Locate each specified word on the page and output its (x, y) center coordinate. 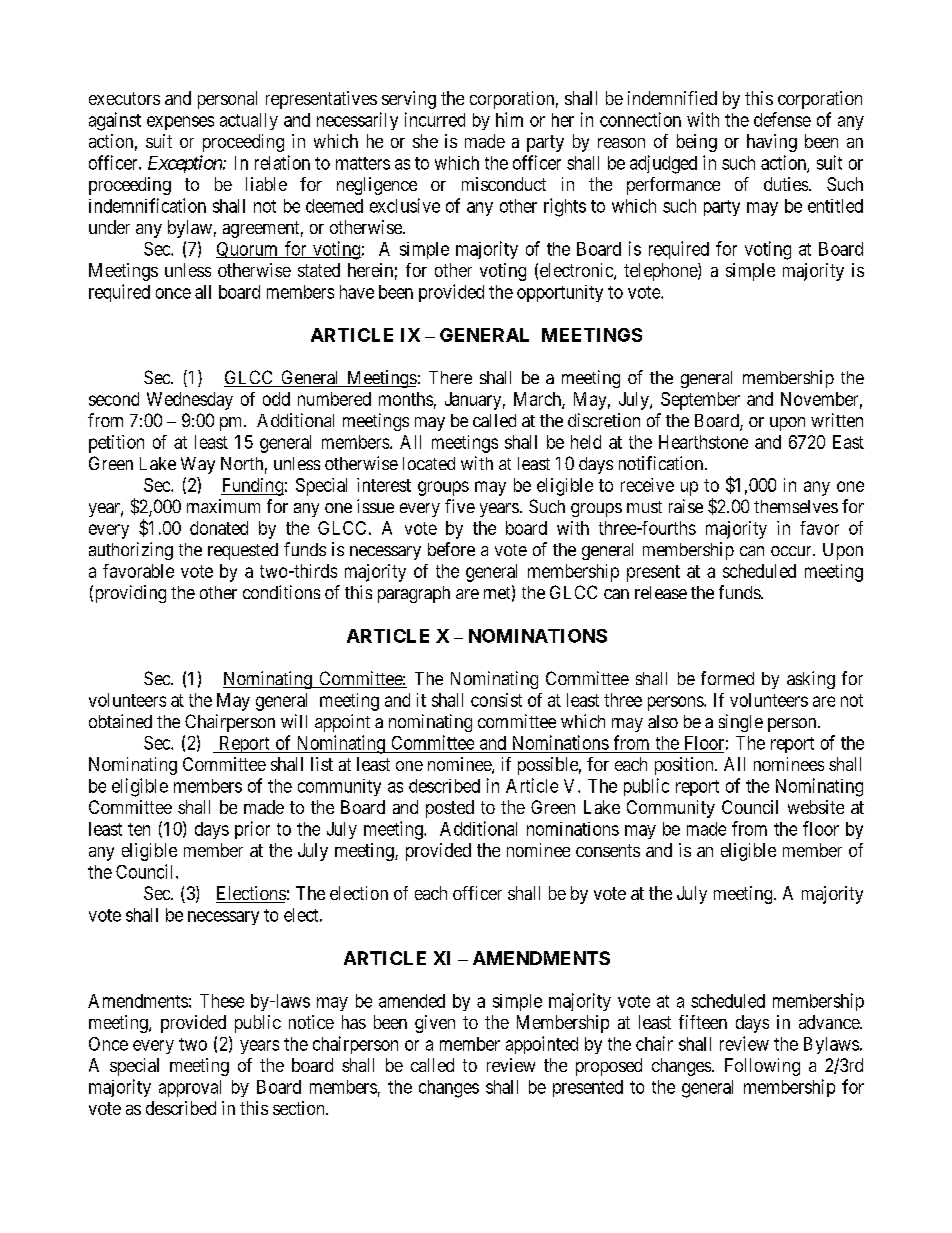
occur (792, 551)
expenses (180, 123)
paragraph (414, 594)
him (509, 119)
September (700, 401)
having (772, 143)
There (450, 377)
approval (190, 1088)
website (816, 807)
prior (252, 830)
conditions (281, 592)
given (435, 1024)
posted (450, 809)
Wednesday (190, 401)
